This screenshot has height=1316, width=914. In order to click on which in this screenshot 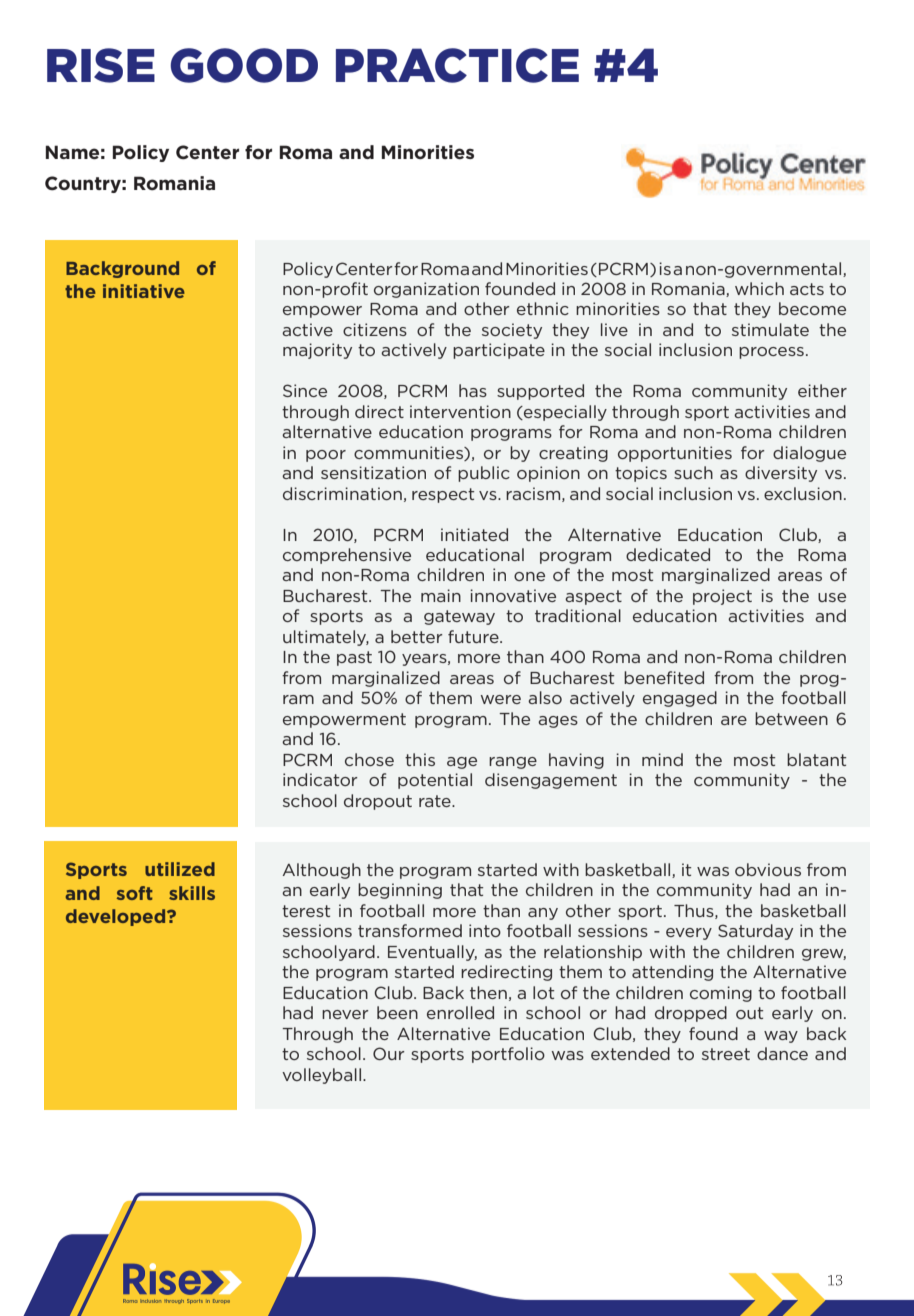, I will do `click(759, 288)`.
